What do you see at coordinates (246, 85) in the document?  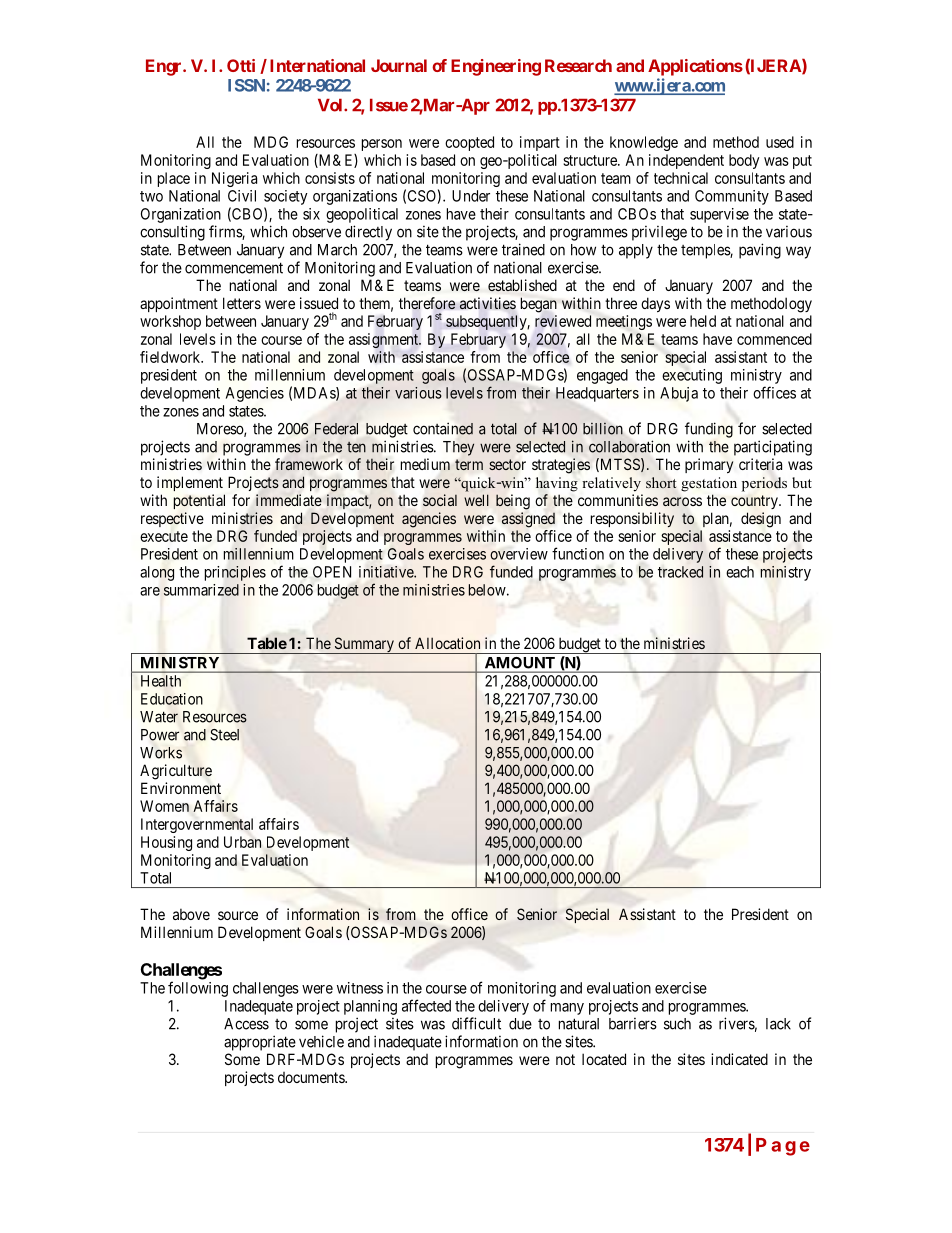 I see `ISSN` at bounding box center [246, 85].
